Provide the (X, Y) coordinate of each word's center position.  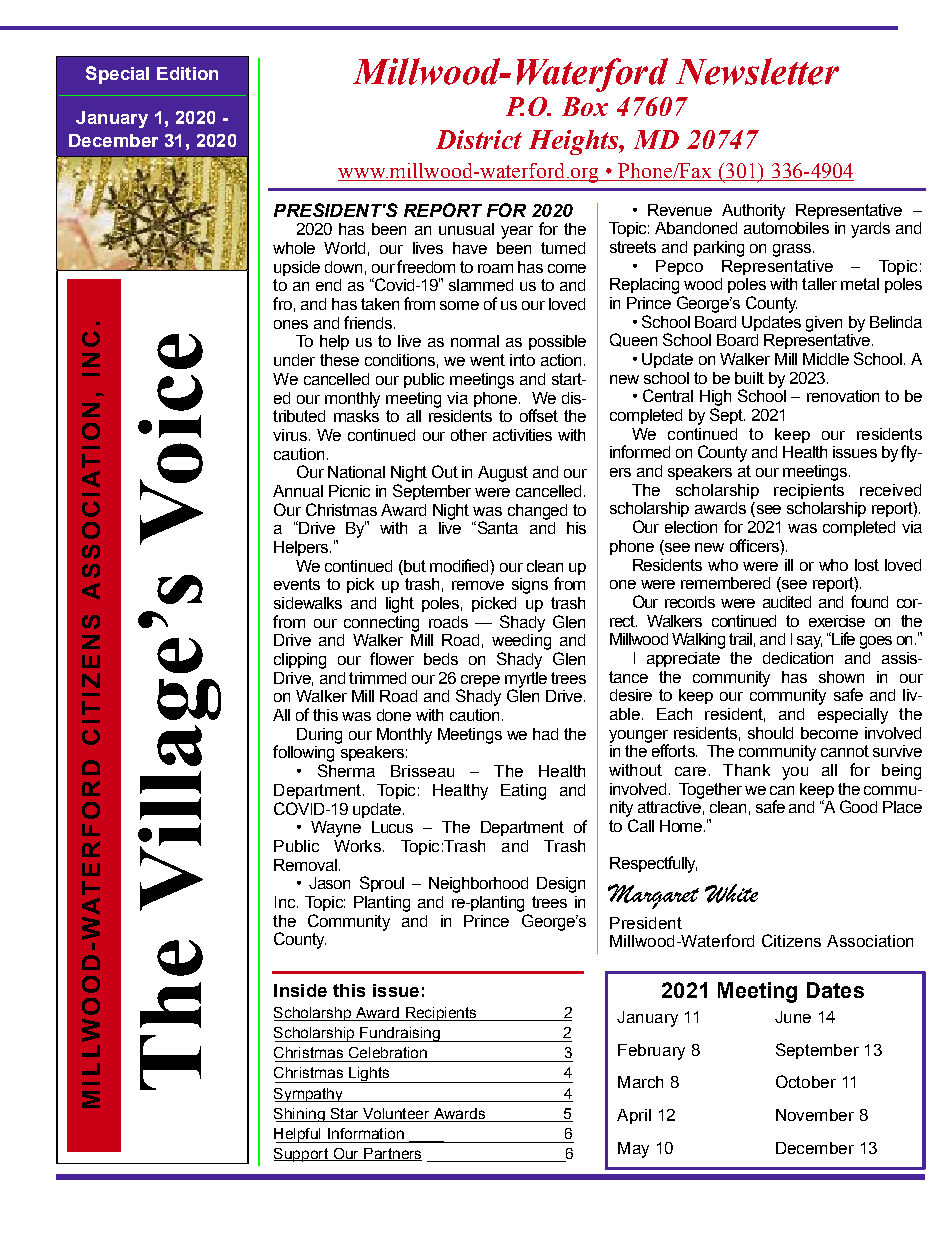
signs (530, 586)
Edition (187, 73)
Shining (300, 1115)
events (297, 584)
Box (585, 106)
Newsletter (757, 71)
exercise (837, 621)
